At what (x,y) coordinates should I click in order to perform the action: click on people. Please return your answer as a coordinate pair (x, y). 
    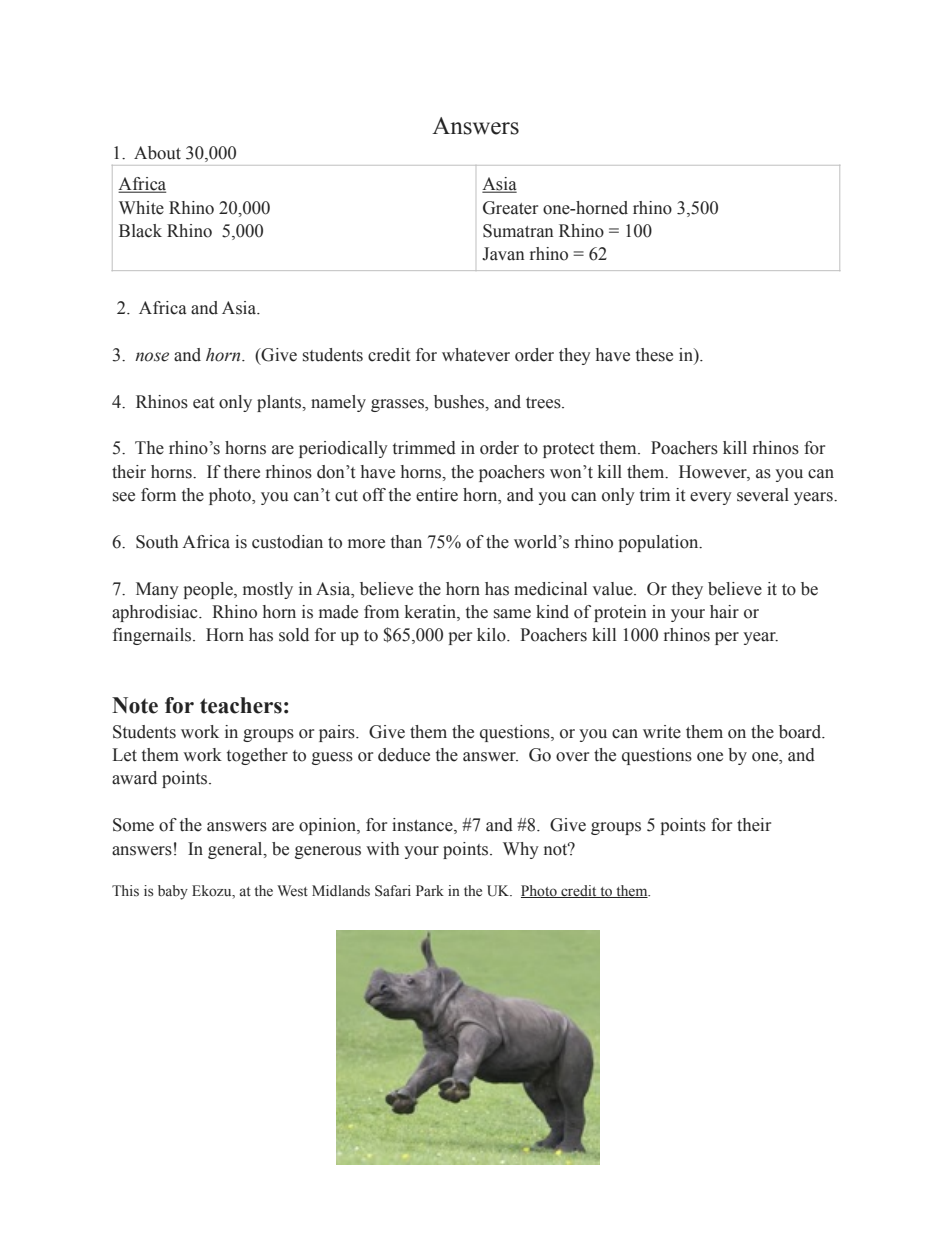
    Looking at the image, I should click on (209, 590).
